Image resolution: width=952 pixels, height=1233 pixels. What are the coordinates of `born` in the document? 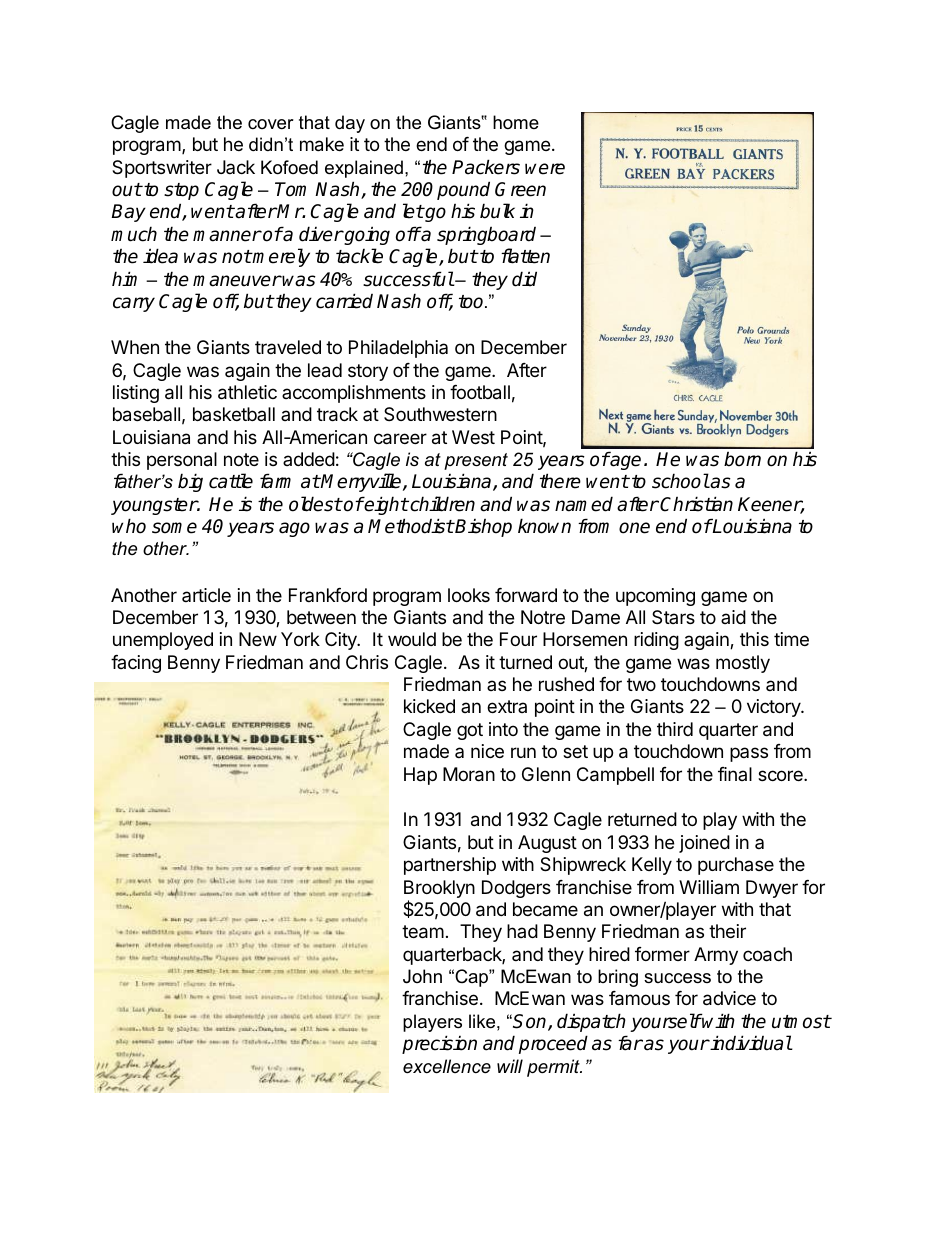 It's located at (742, 459).
